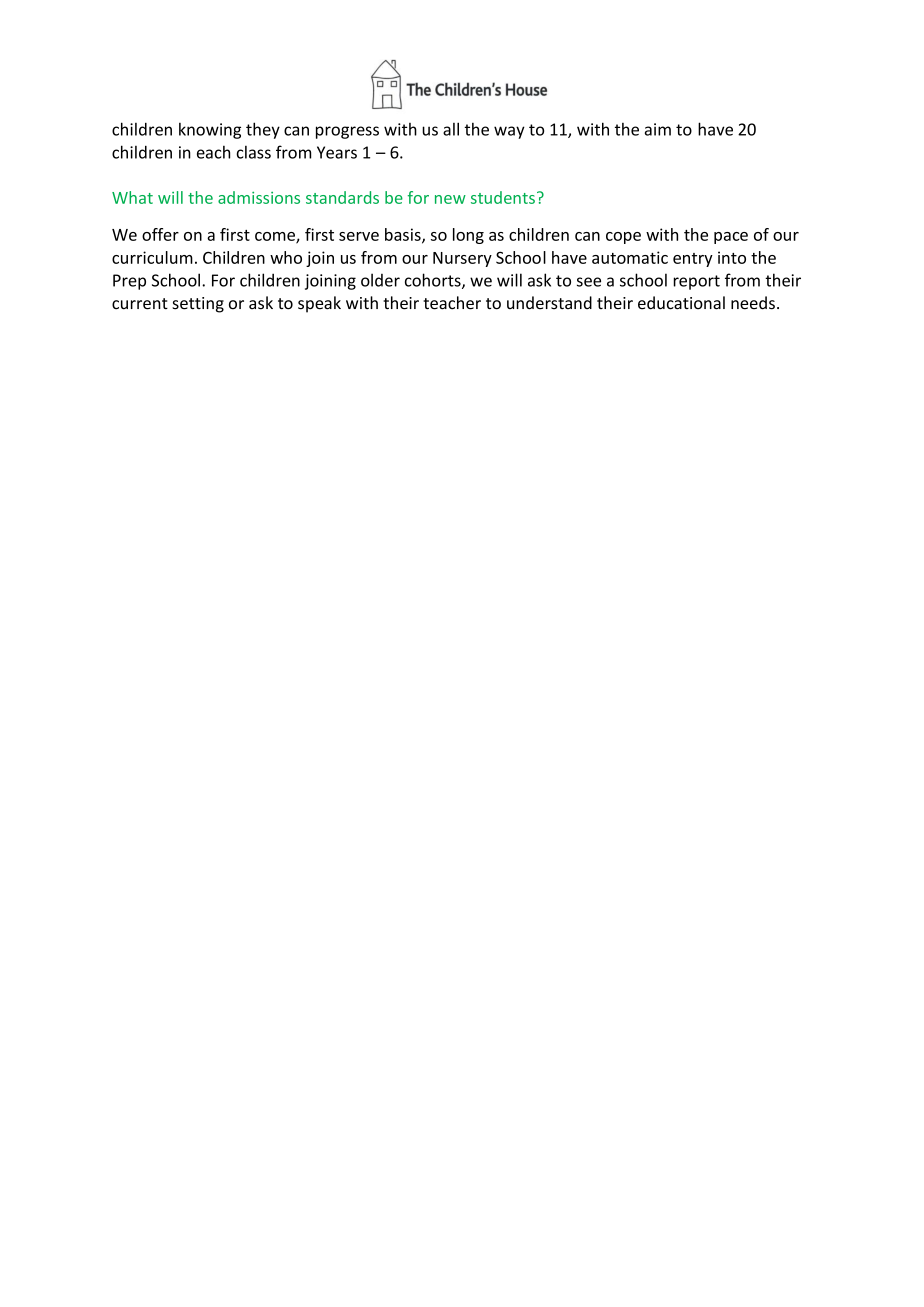 The height and width of the image is (1307, 924). Describe the element at coordinates (468, 236) in the image. I see `long` at that location.
